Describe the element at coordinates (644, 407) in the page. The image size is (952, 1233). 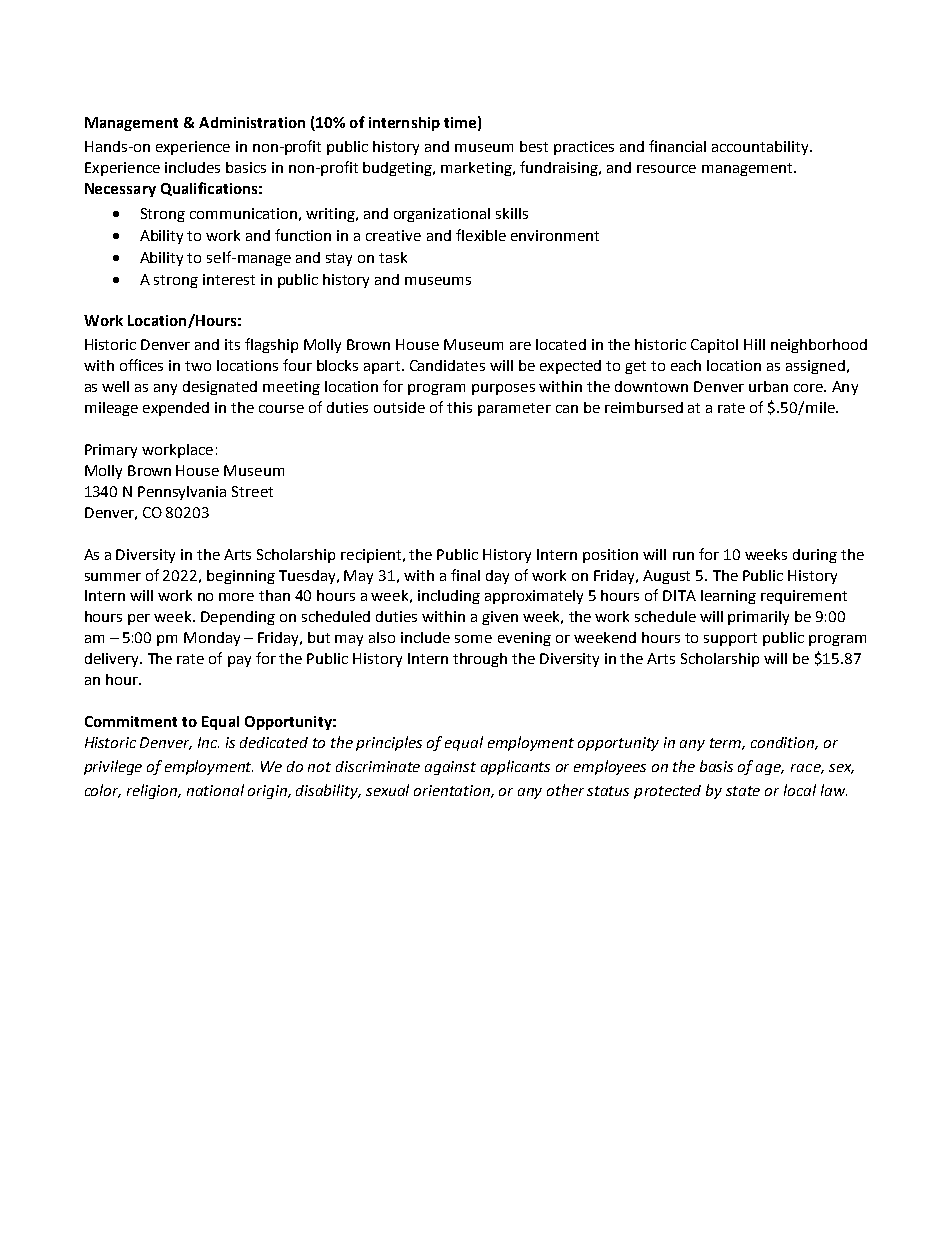
I see `reimbursed` at that location.
